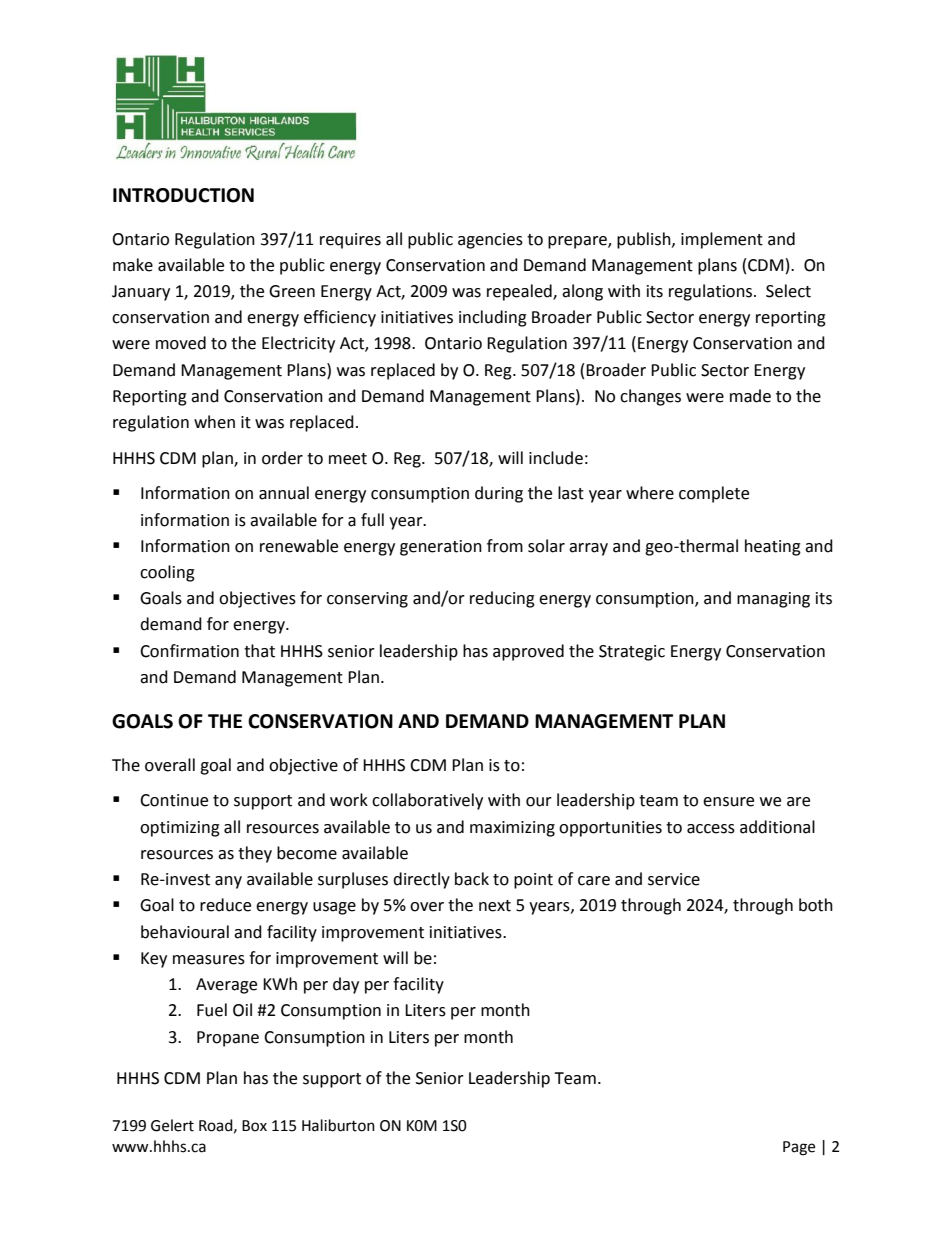 Image resolution: width=952 pixels, height=1233 pixels. Describe the element at coordinates (499, 494) in the screenshot. I see `during` at that location.
